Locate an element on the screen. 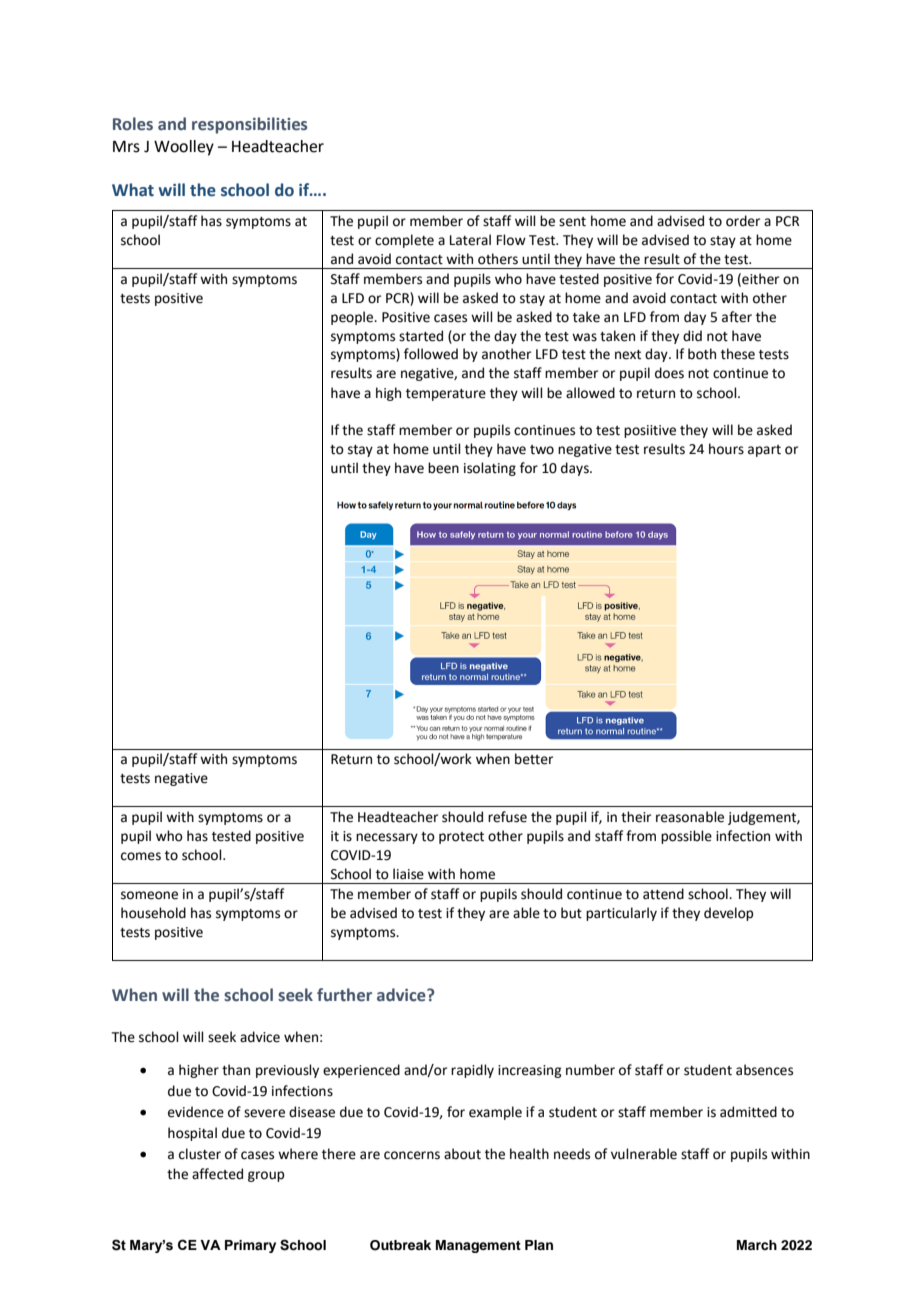  Management is located at coordinates (478, 1246).
